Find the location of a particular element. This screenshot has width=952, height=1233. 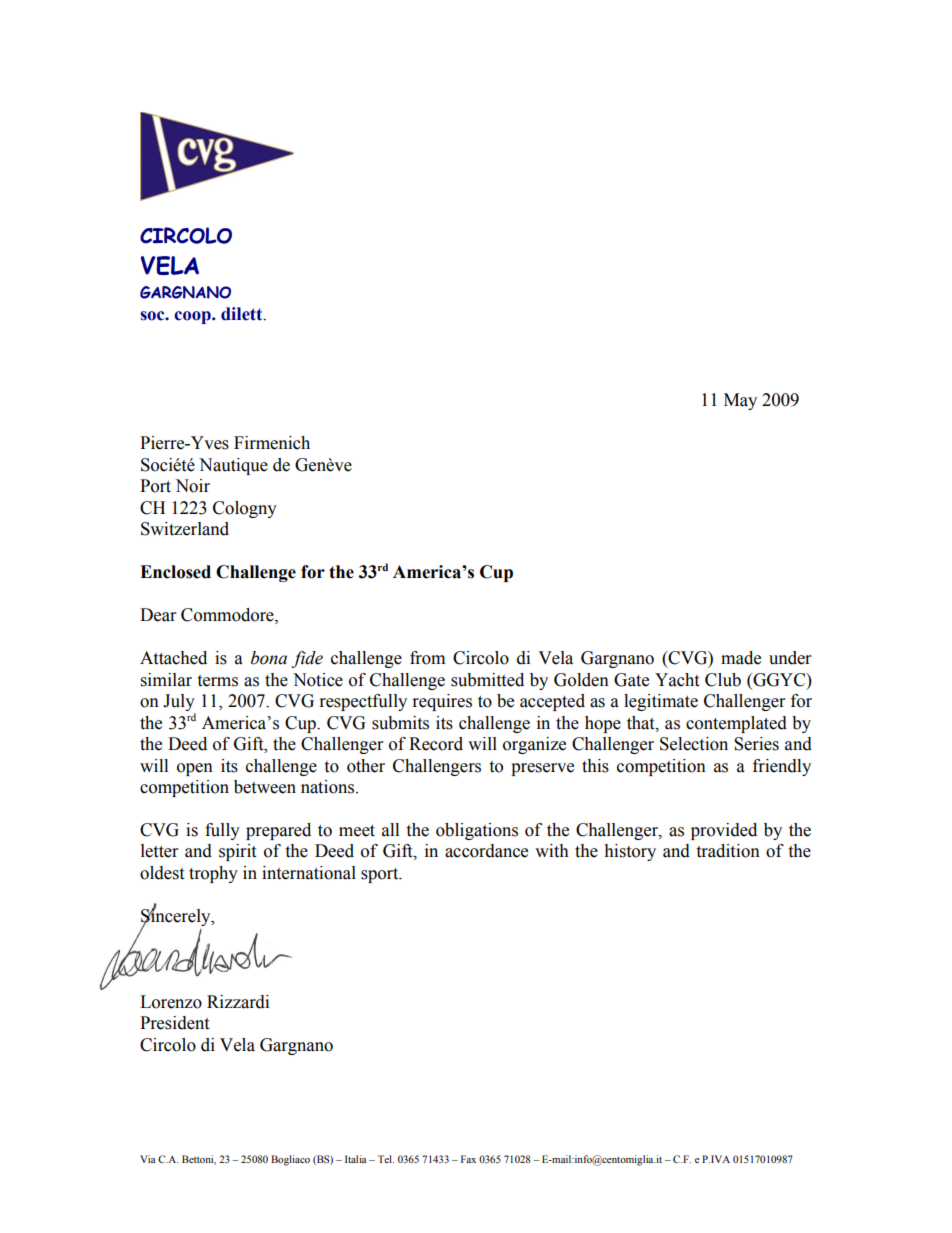

under is located at coordinates (790, 658).
